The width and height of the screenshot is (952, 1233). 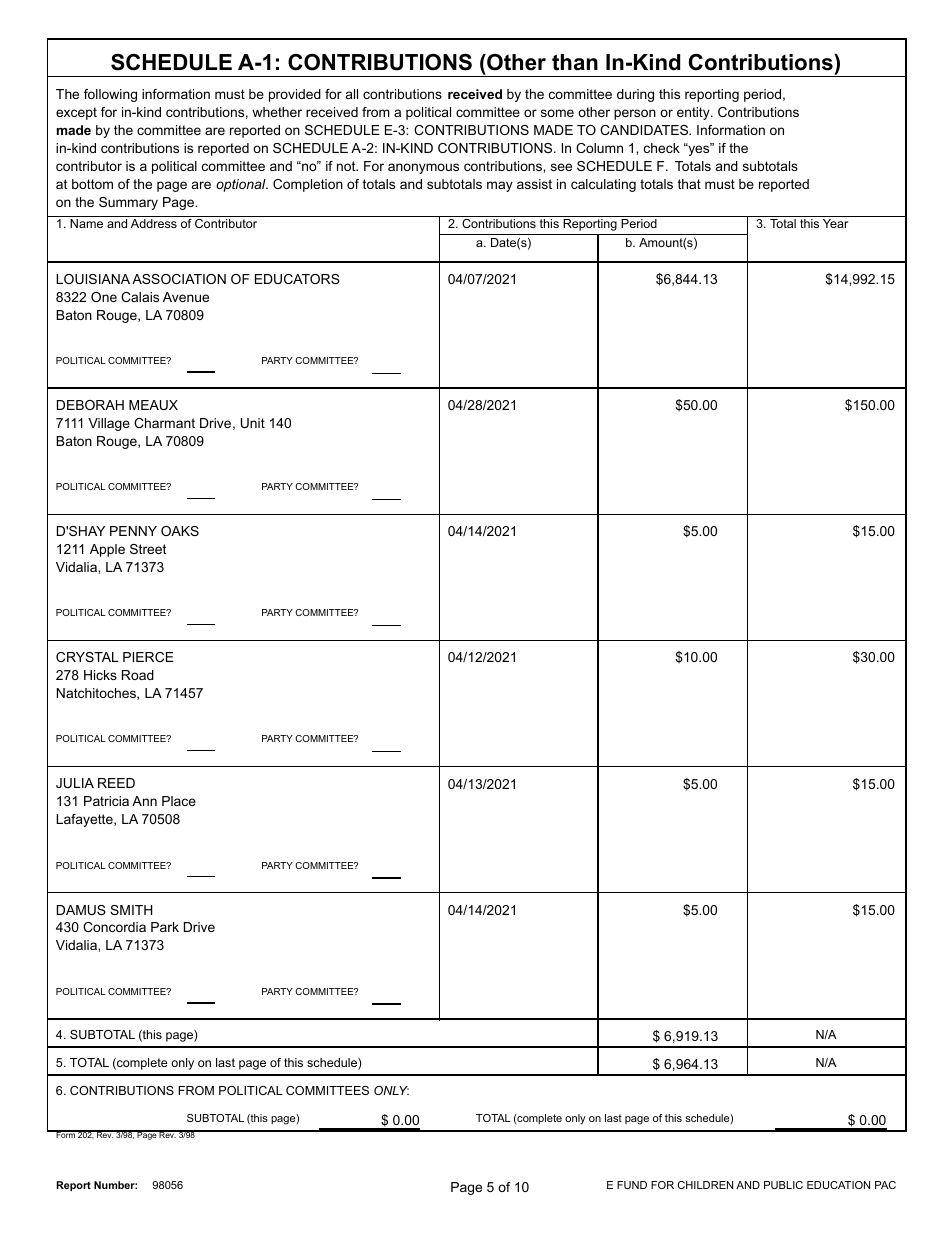 What do you see at coordinates (148, 657) in the screenshot?
I see `PIERCE` at bounding box center [148, 657].
